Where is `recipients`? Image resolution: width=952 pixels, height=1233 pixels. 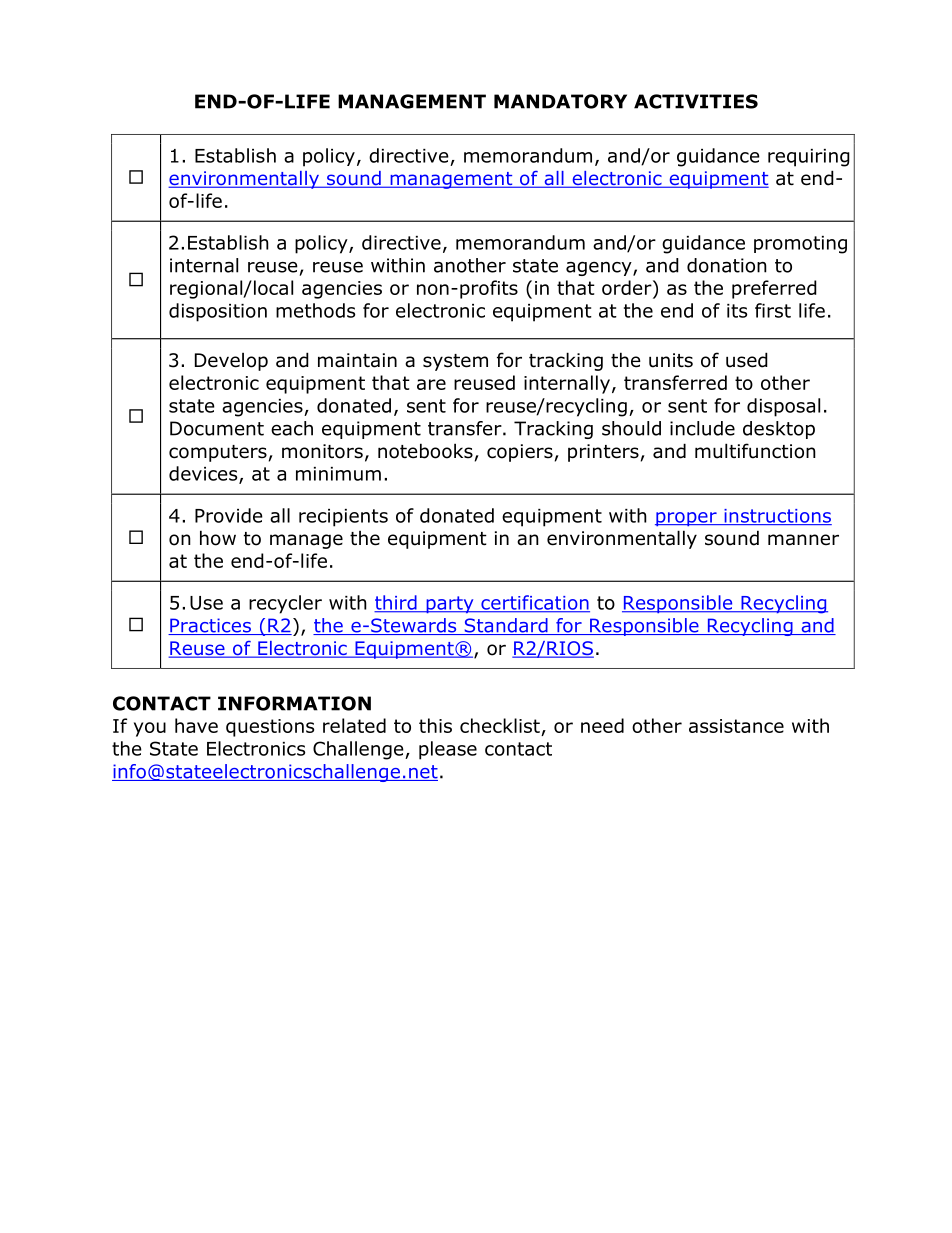
recipients is located at coordinates (343, 518).
